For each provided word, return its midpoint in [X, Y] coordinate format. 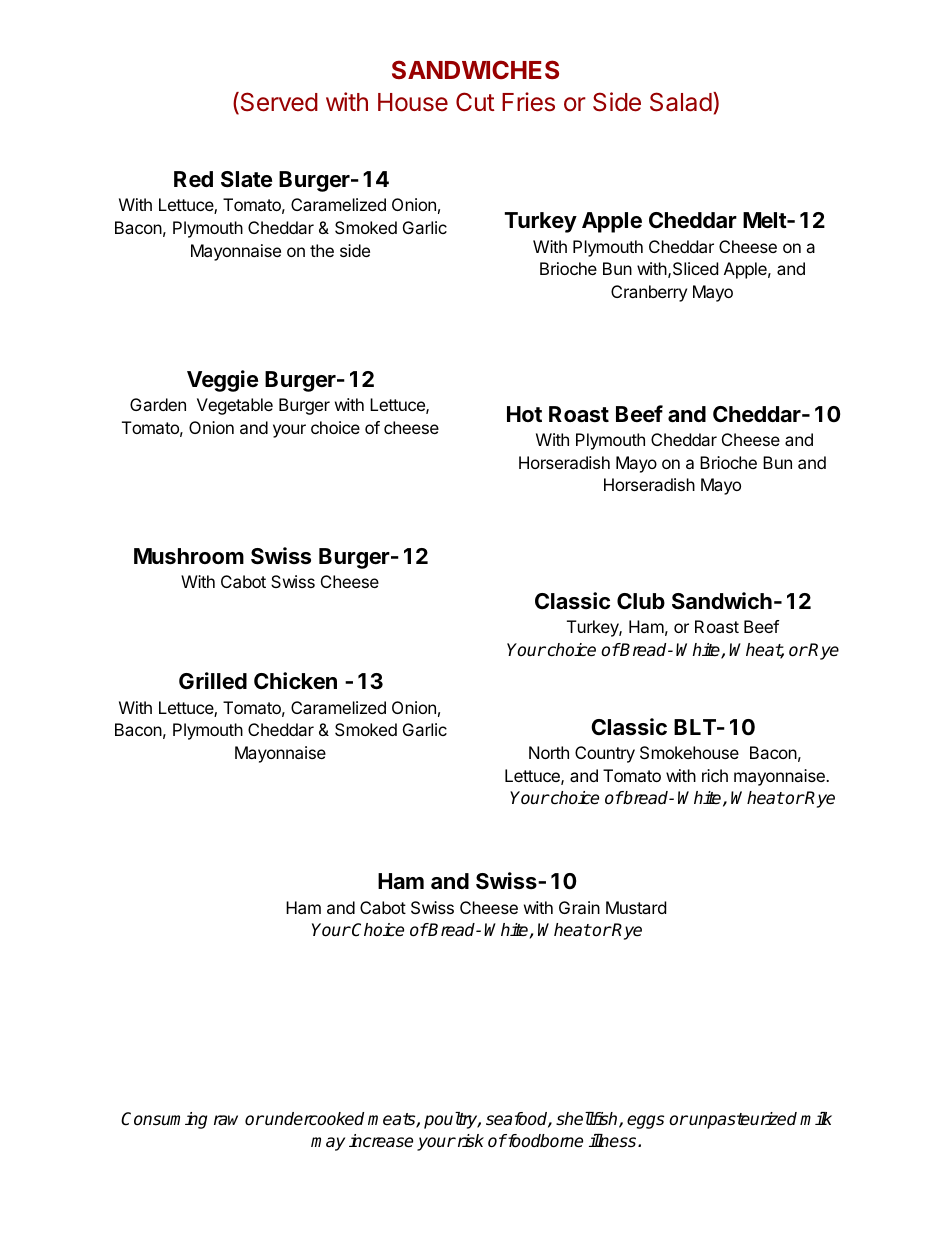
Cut [475, 101]
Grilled [213, 681]
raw [226, 1120]
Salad [681, 102]
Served [278, 103]
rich [715, 775]
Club [641, 601]
